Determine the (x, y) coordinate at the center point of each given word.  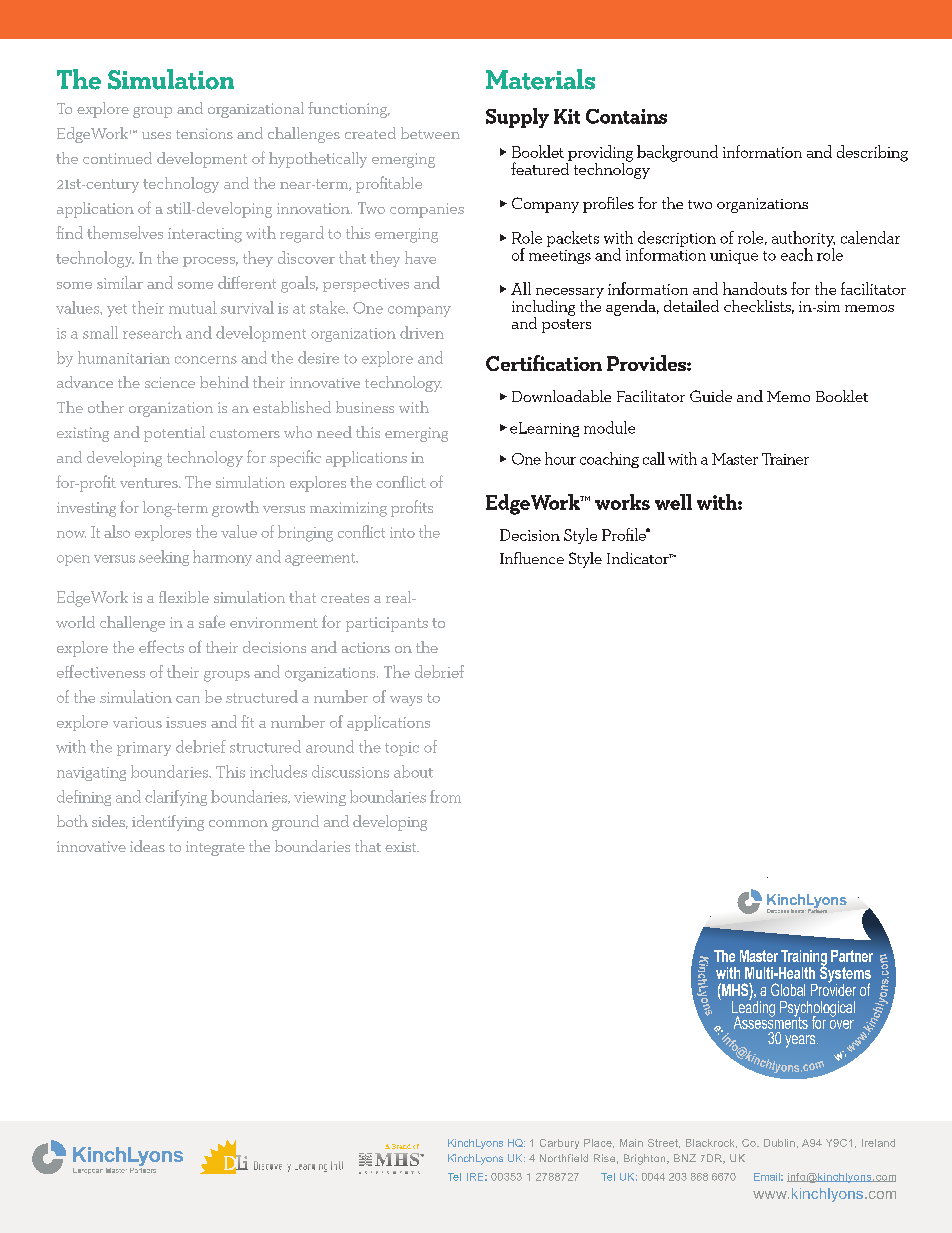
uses (156, 135)
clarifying (176, 798)
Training (803, 959)
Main (631, 1143)
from (445, 796)
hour (560, 458)
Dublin (779, 1143)
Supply (517, 118)
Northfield (564, 1158)
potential (174, 434)
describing (872, 153)
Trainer (785, 459)
